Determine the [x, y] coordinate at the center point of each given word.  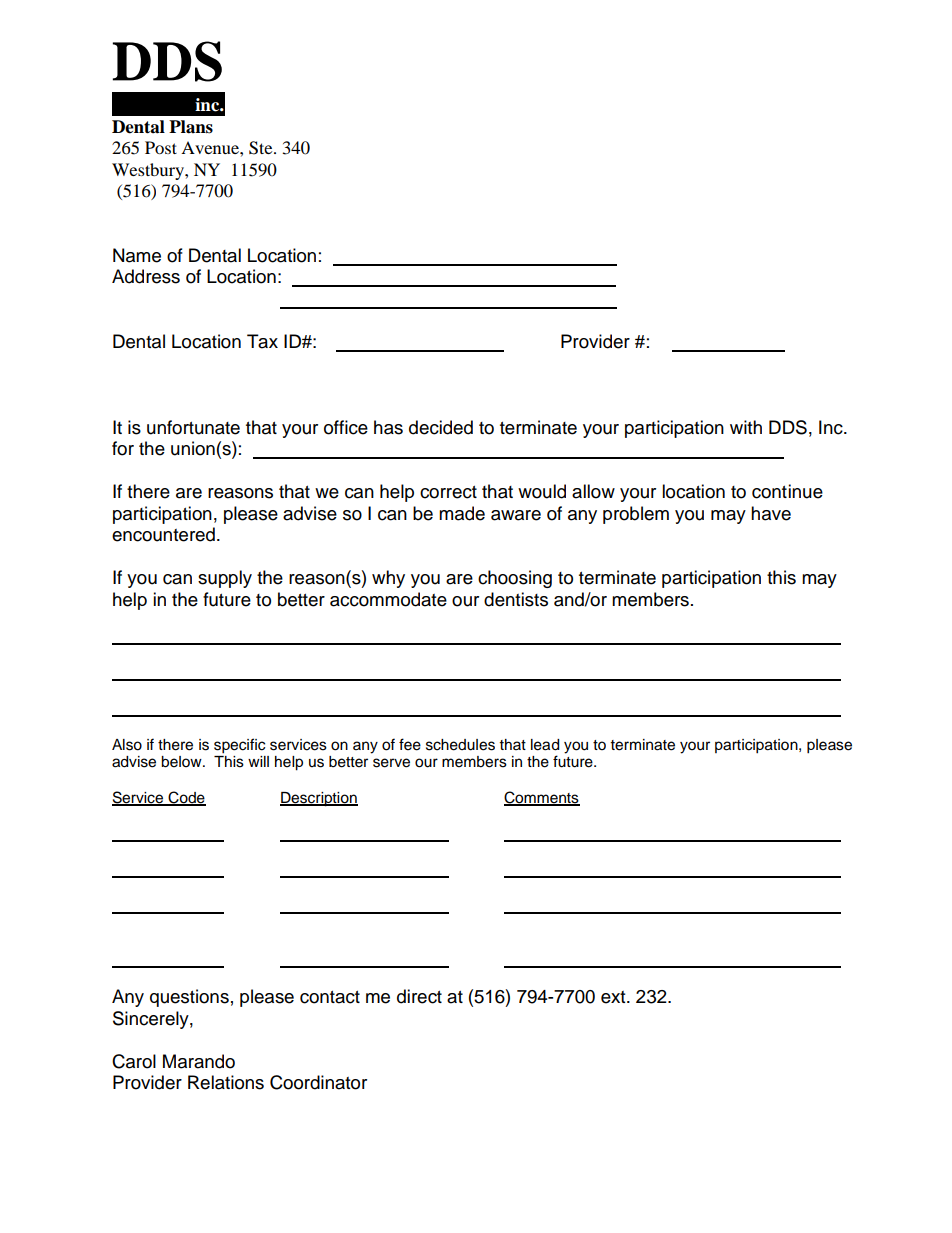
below [182, 762]
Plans [191, 127]
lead [545, 745]
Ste [262, 148]
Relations [226, 1082]
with [746, 427]
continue [787, 491]
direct [419, 996]
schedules [460, 745]
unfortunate [193, 427]
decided [441, 427]
